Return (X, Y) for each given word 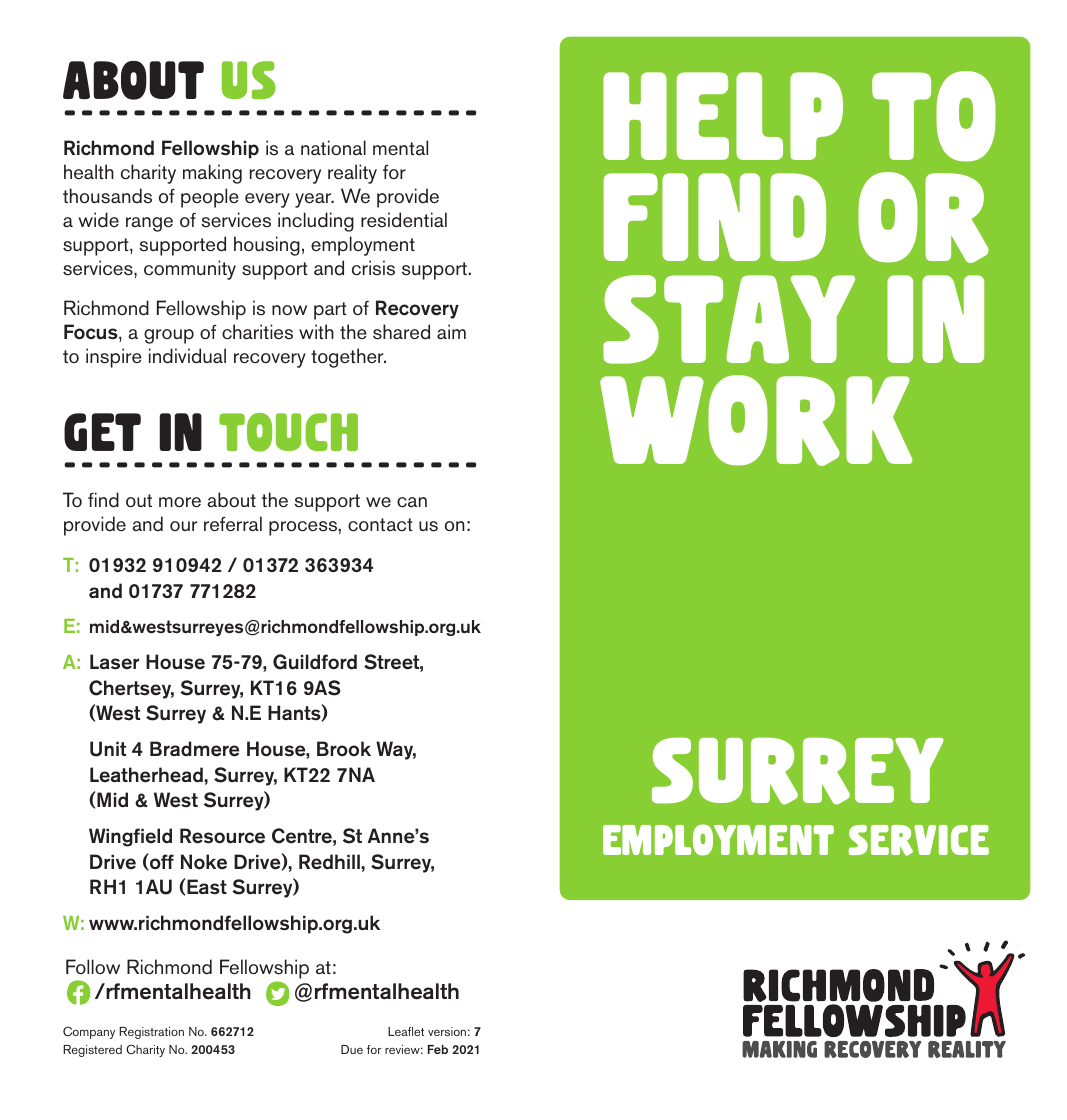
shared (401, 332)
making (212, 174)
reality (352, 174)
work (756, 420)
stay (729, 319)
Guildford (315, 662)
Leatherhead (147, 775)
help (723, 116)
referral (233, 524)
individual (187, 356)
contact (380, 525)
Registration (151, 1033)
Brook (344, 749)
